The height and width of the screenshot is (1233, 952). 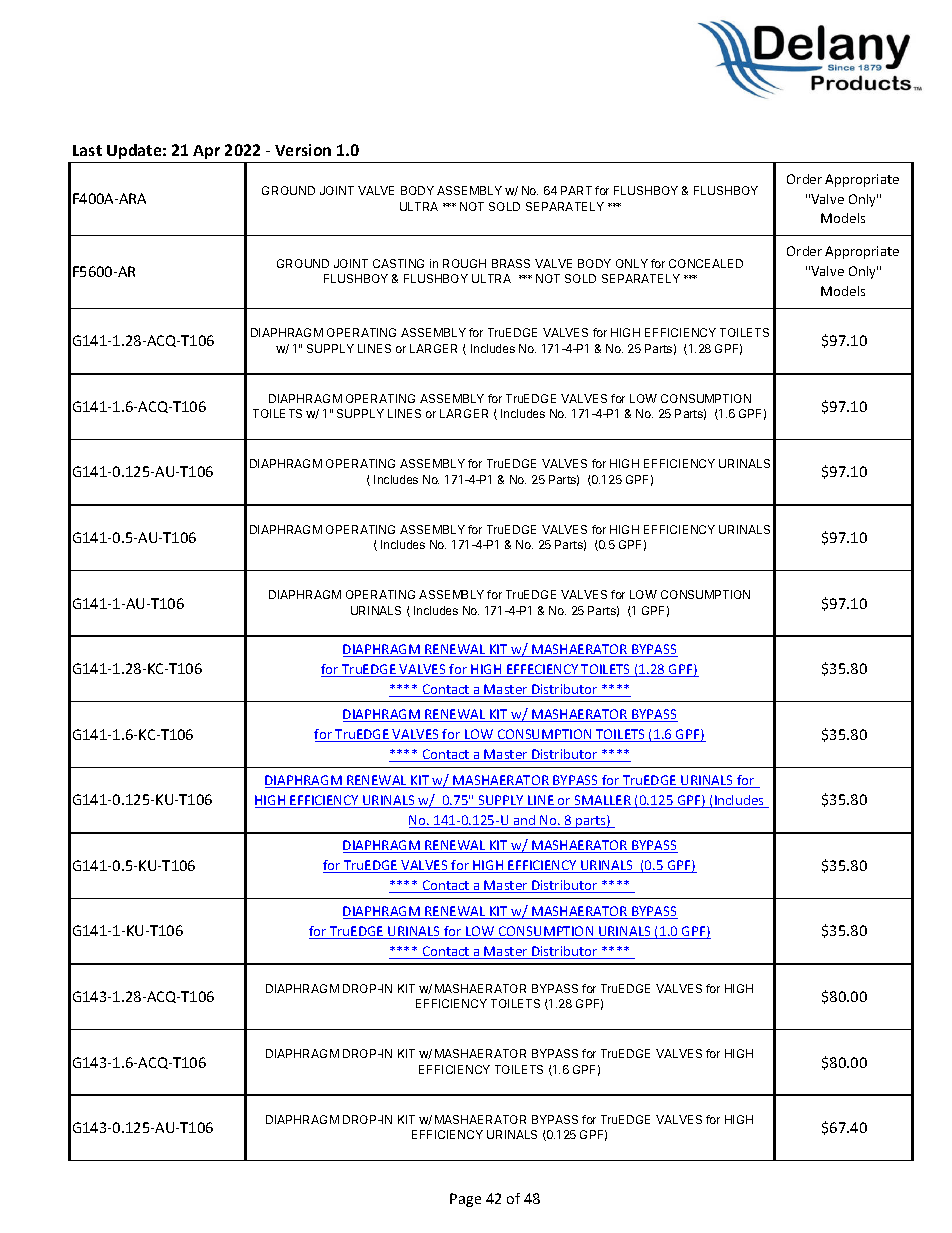 I want to click on Version, so click(x=303, y=150).
